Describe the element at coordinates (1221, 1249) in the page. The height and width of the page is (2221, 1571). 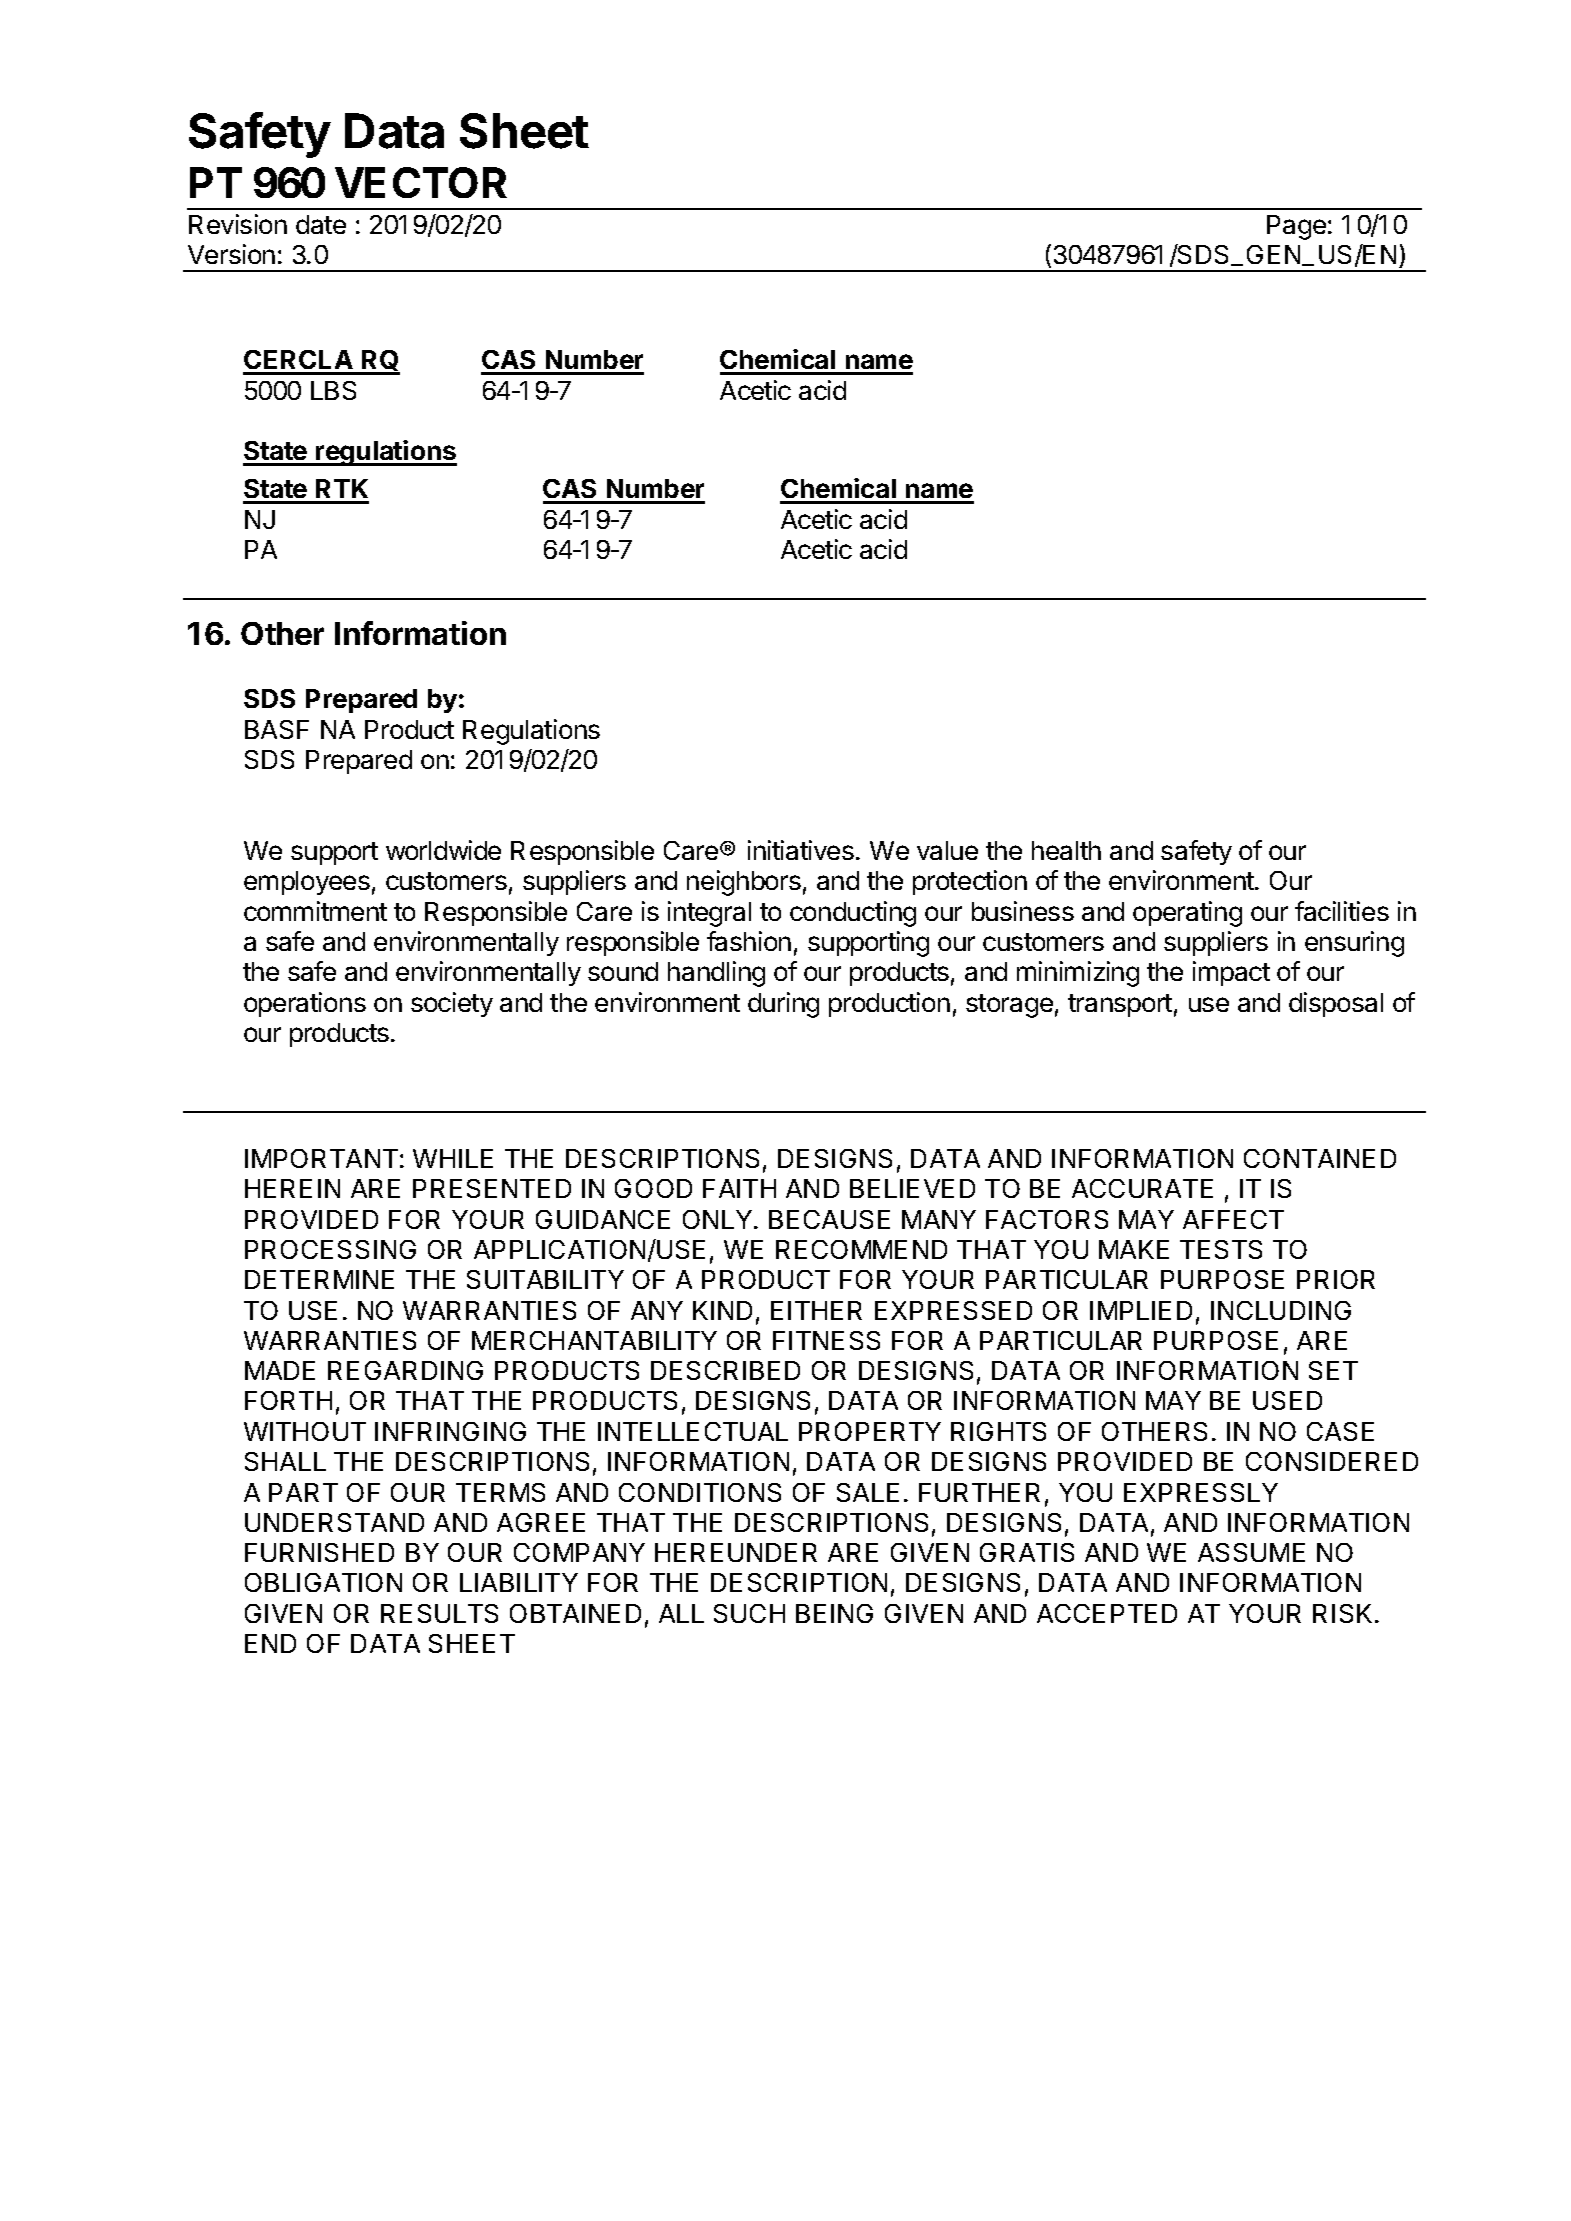
I see `TESTS` at that location.
